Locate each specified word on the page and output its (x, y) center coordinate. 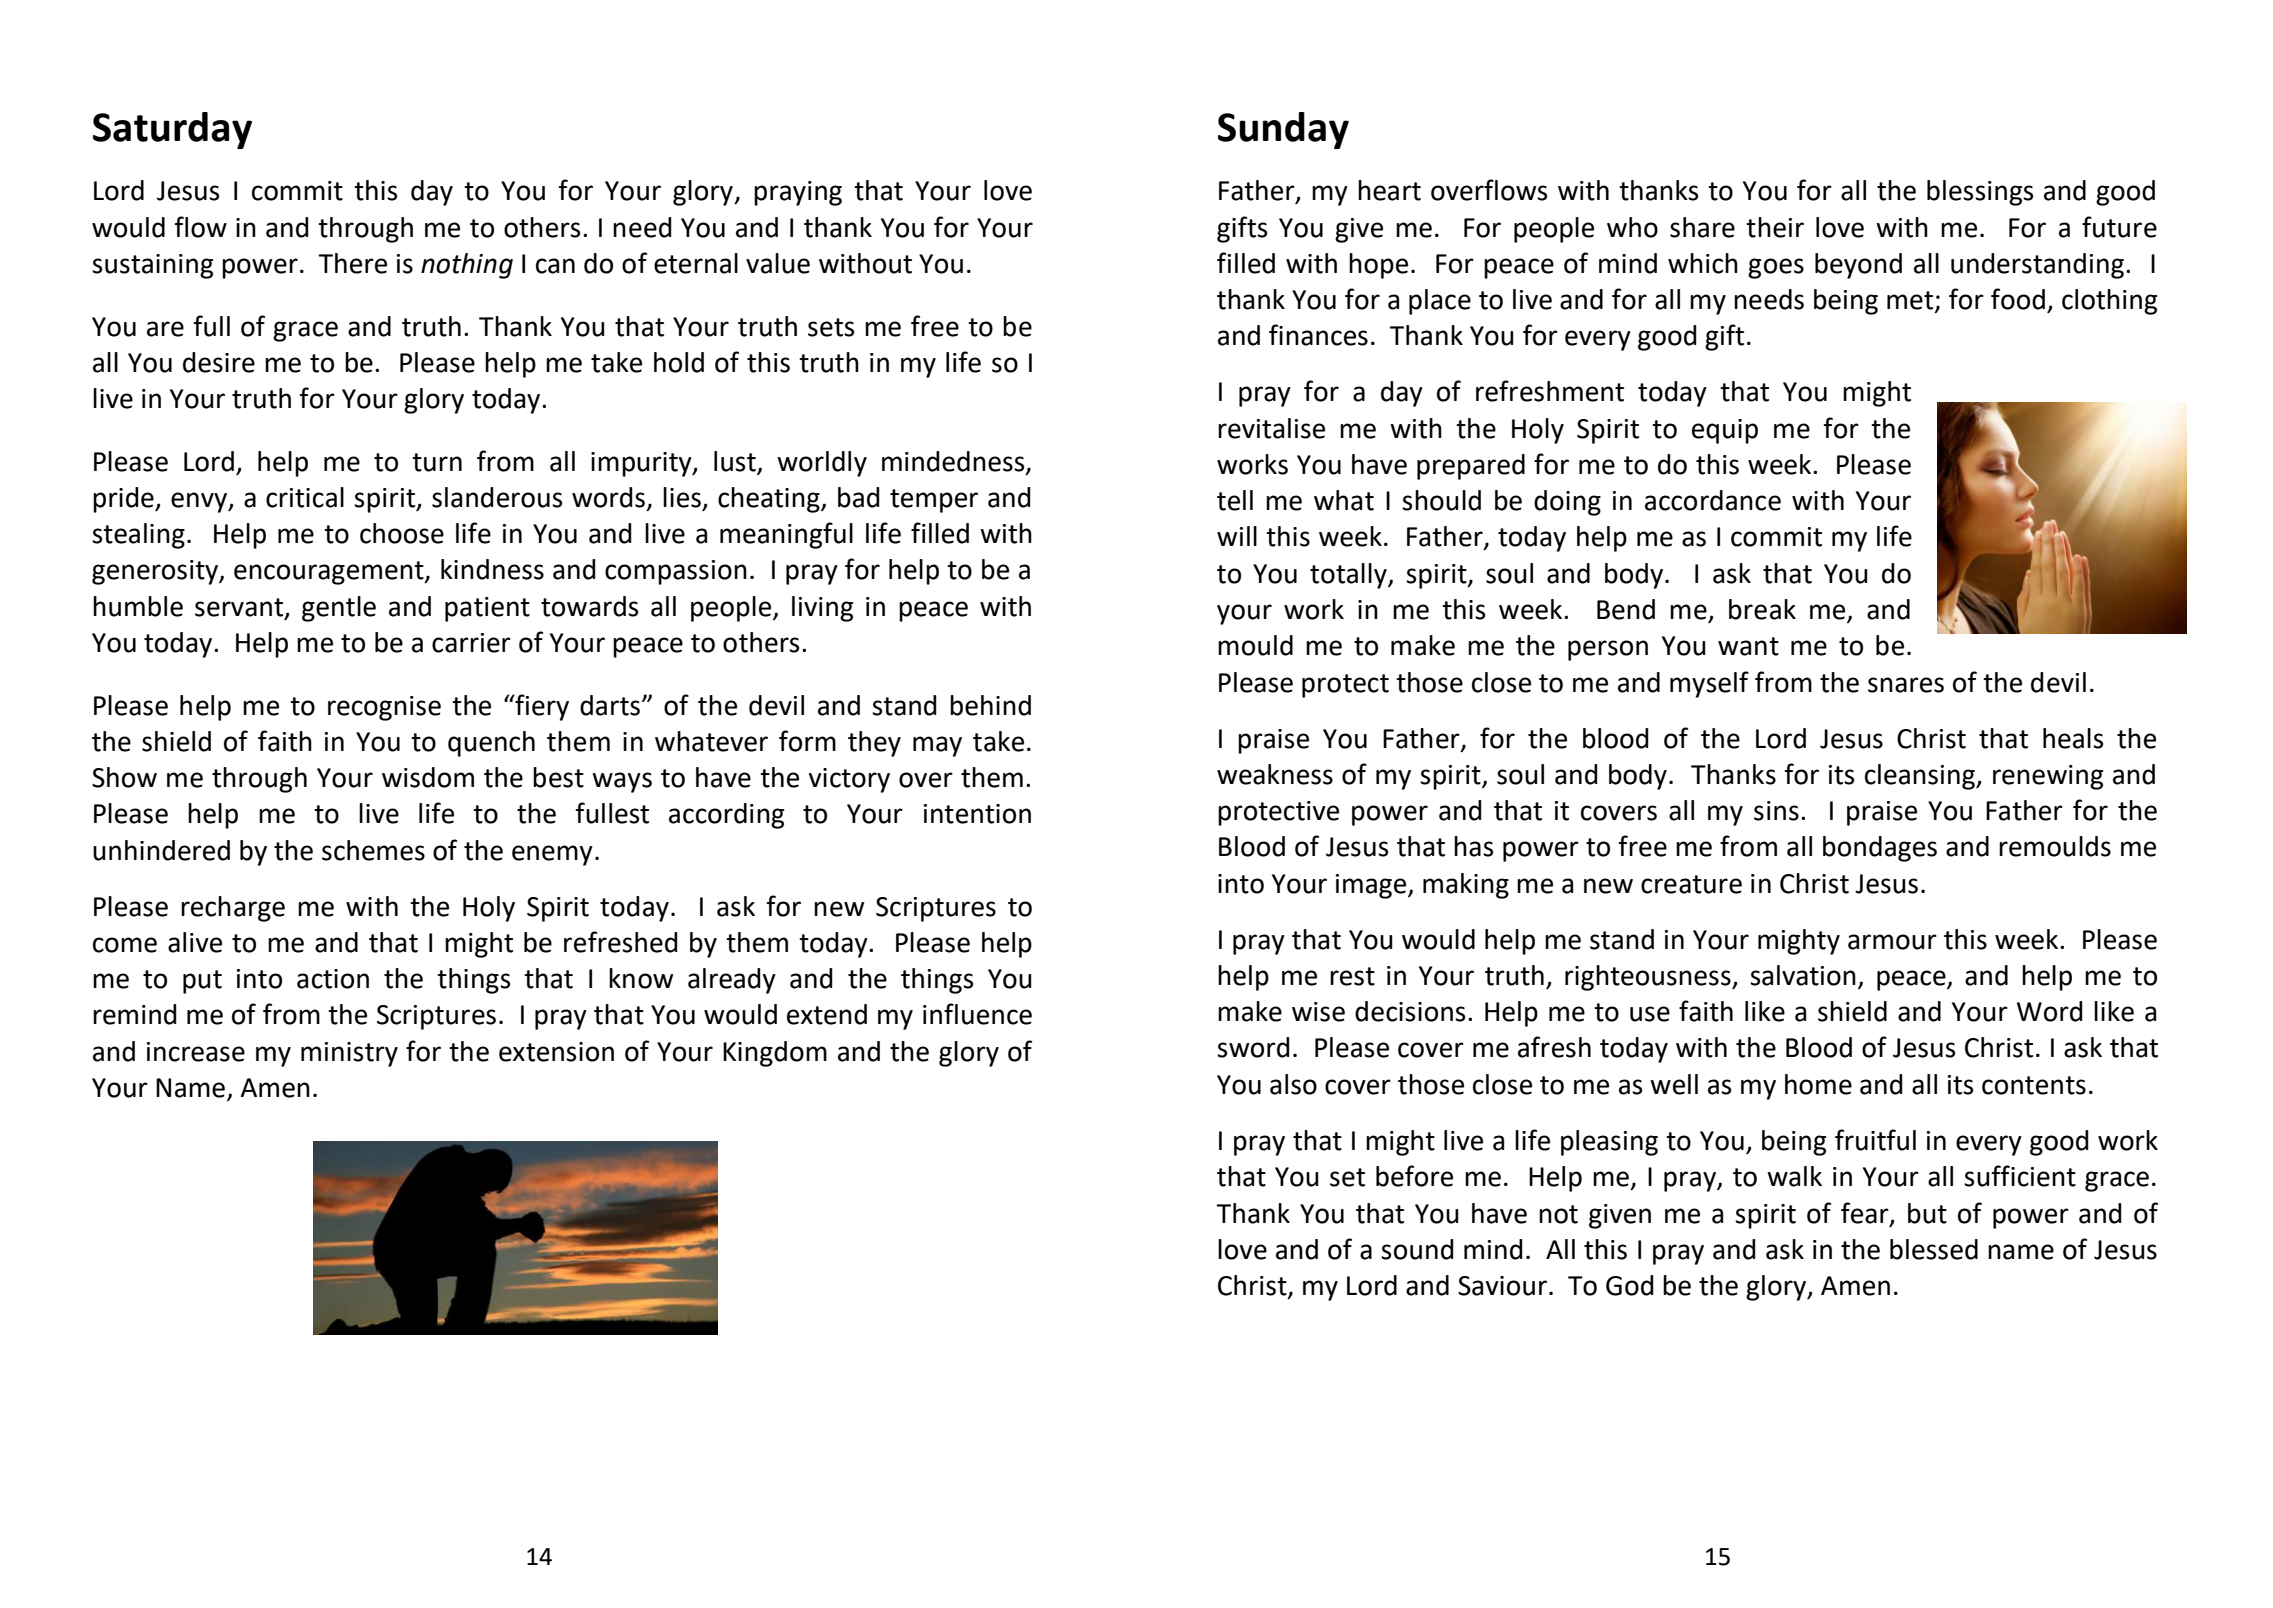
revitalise (1271, 428)
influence (977, 1014)
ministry (349, 1054)
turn (437, 462)
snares (1906, 685)
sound (1417, 1249)
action (333, 979)
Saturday (172, 130)
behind (990, 705)
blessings (1980, 193)
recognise (384, 708)
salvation (1803, 975)
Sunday (1283, 130)
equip (1725, 431)
